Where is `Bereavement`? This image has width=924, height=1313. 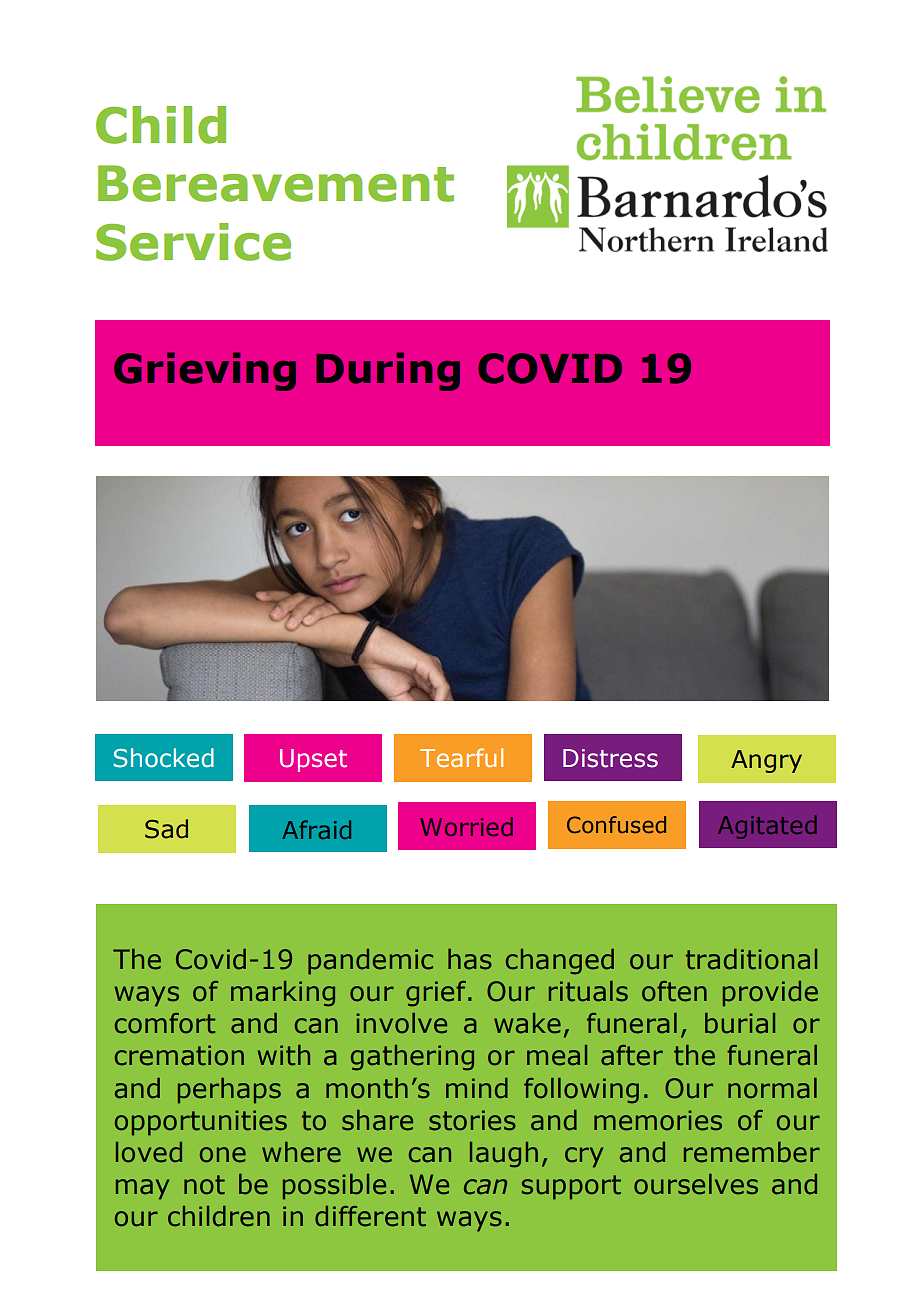 Bereavement is located at coordinates (276, 183).
